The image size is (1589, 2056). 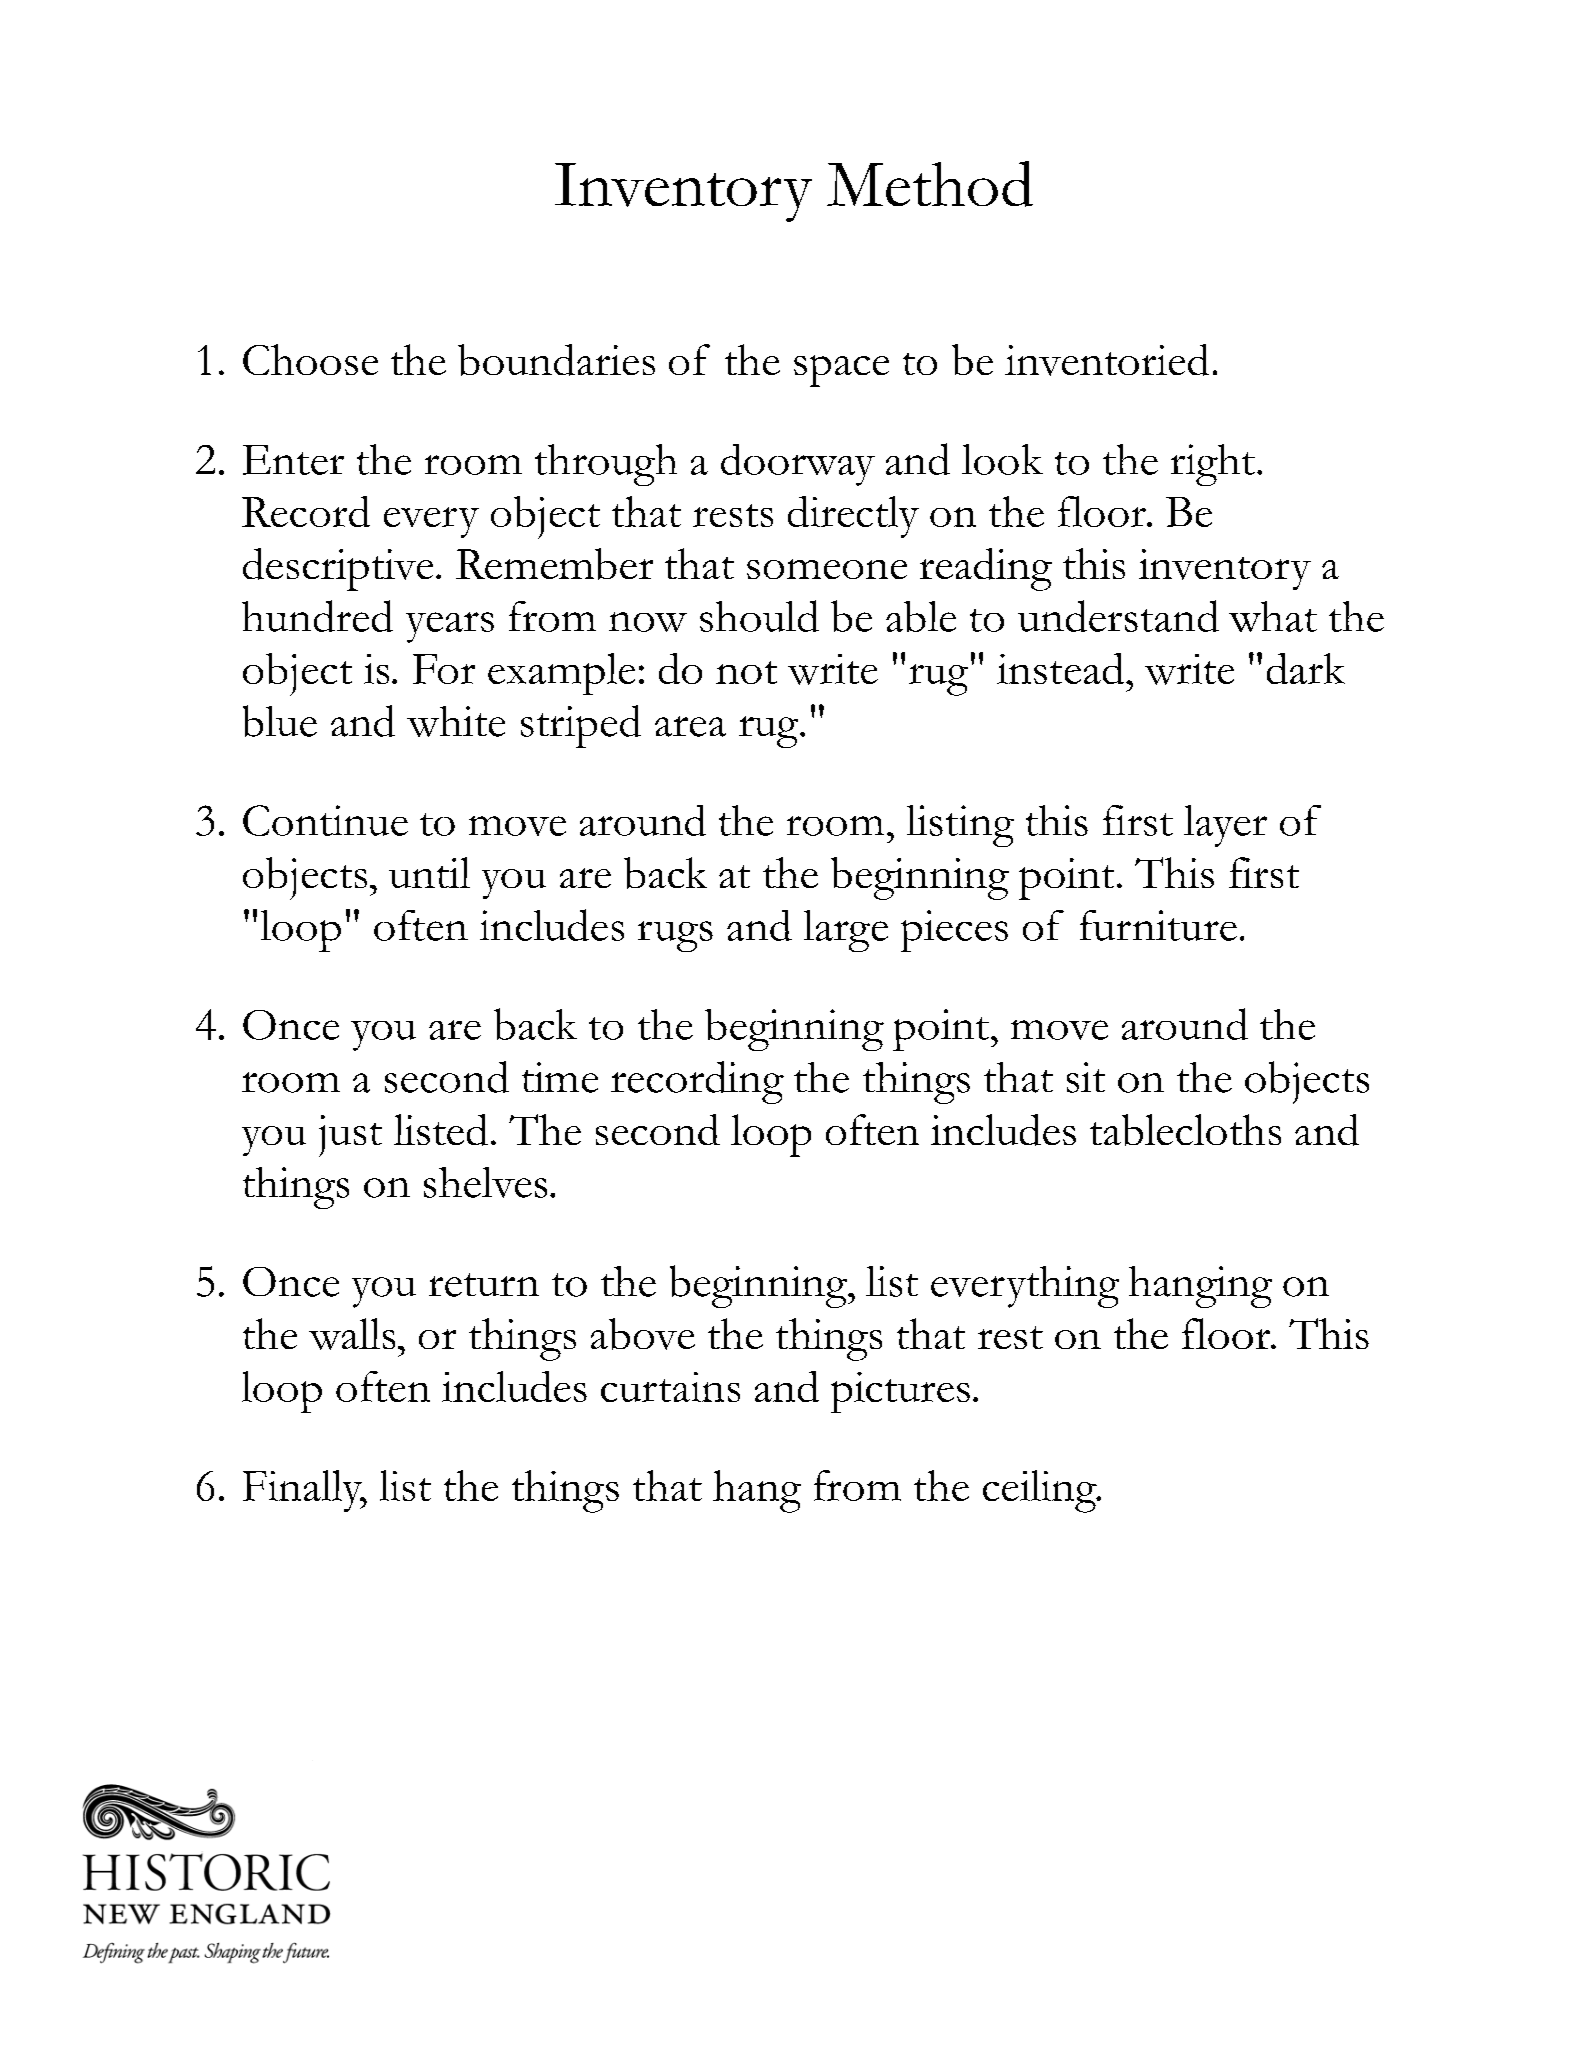 What do you see at coordinates (350, 1136) in the document?
I see `just` at bounding box center [350, 1136].
